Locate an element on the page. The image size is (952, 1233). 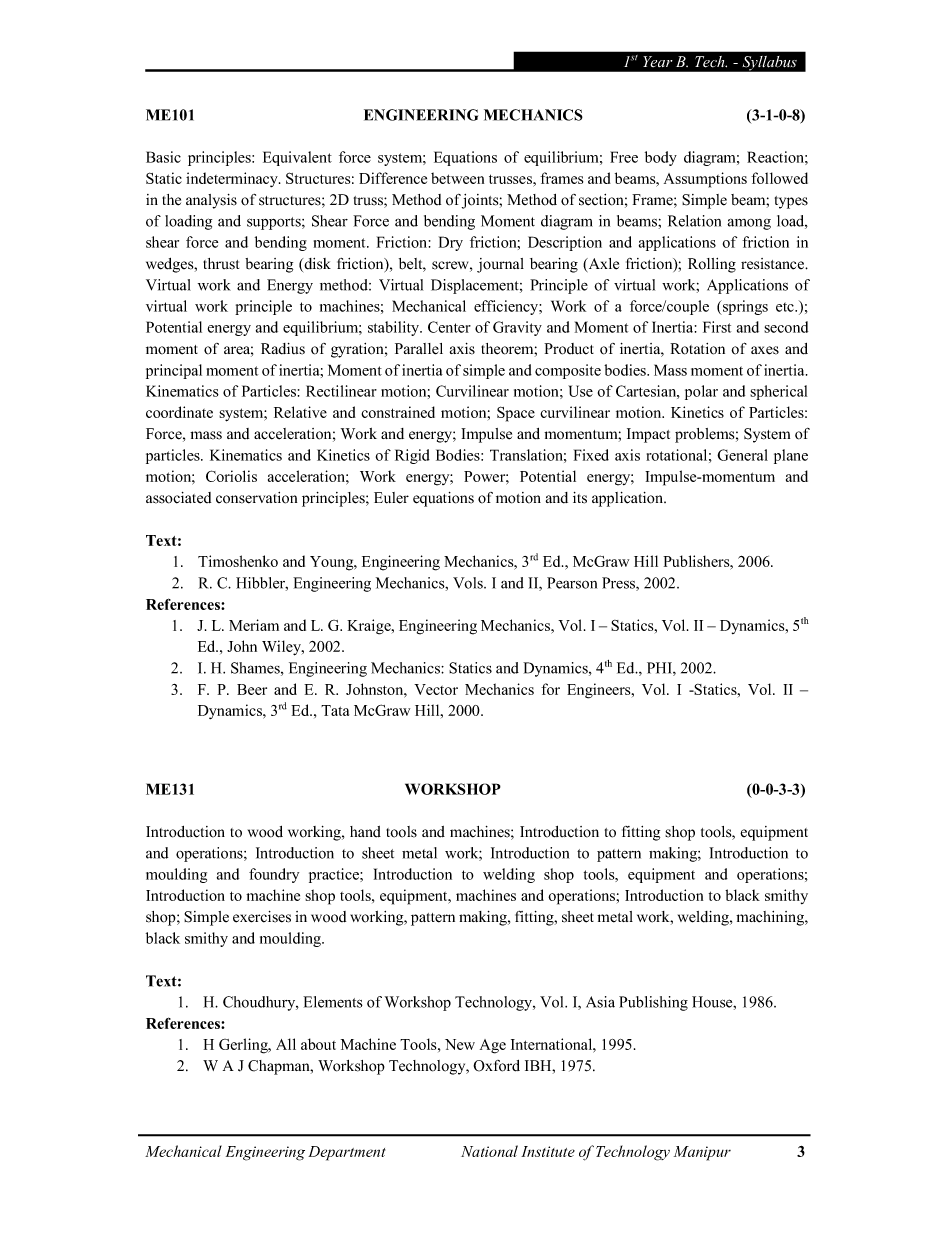
Radius is located at coordinates (283, 349).
